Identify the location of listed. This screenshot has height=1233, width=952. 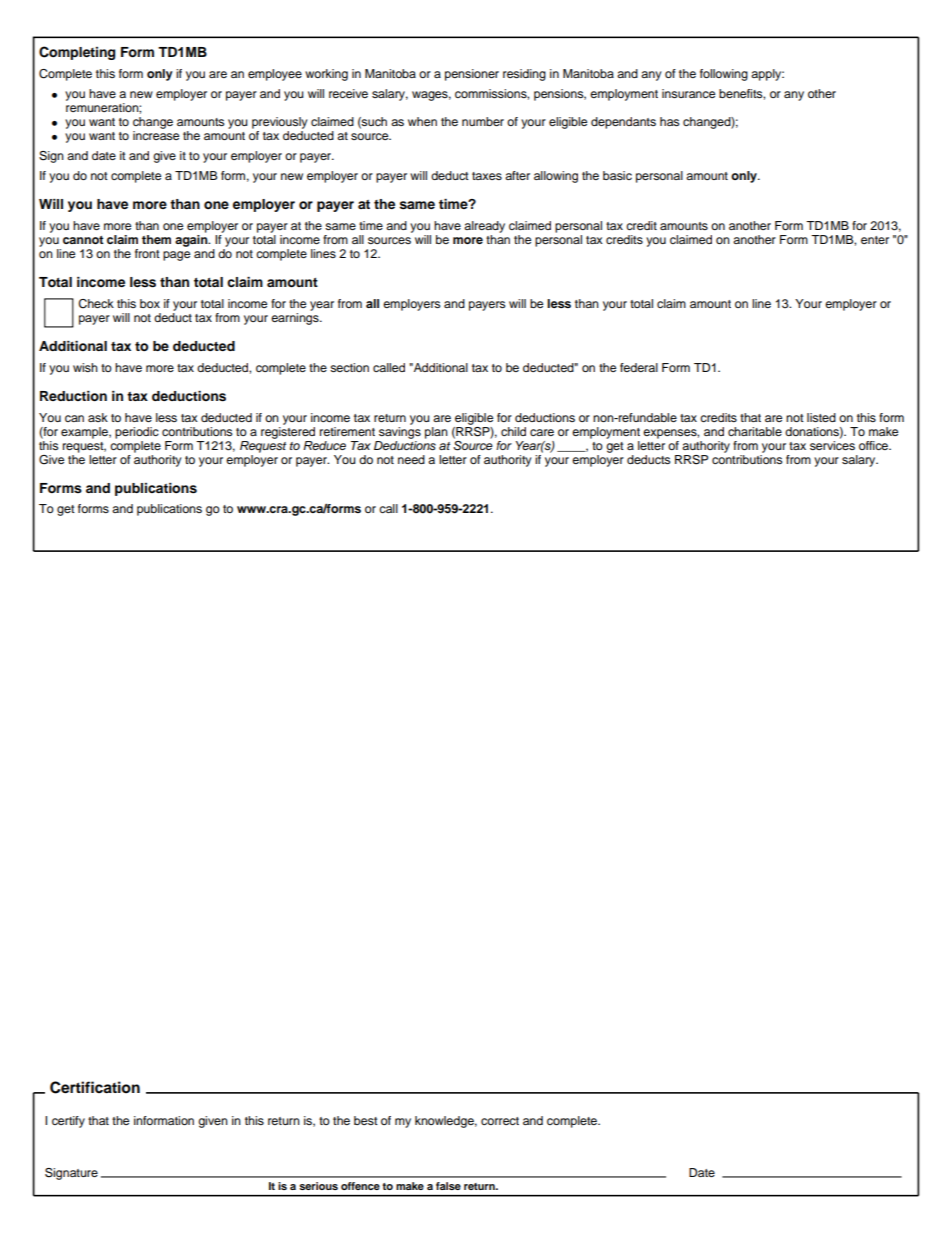
(821, 417).
